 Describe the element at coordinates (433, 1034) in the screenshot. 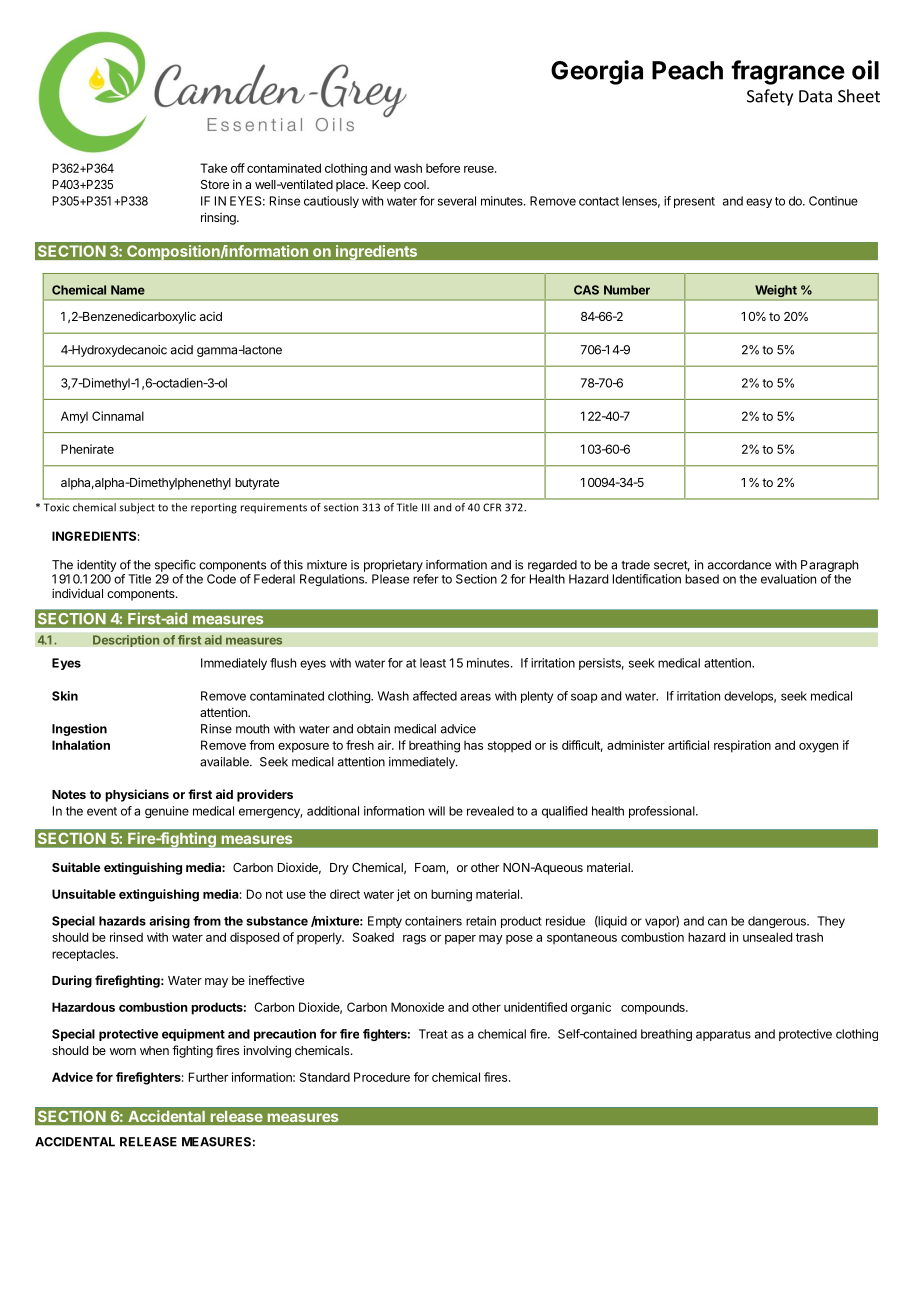

I see `Treat` at that location.
